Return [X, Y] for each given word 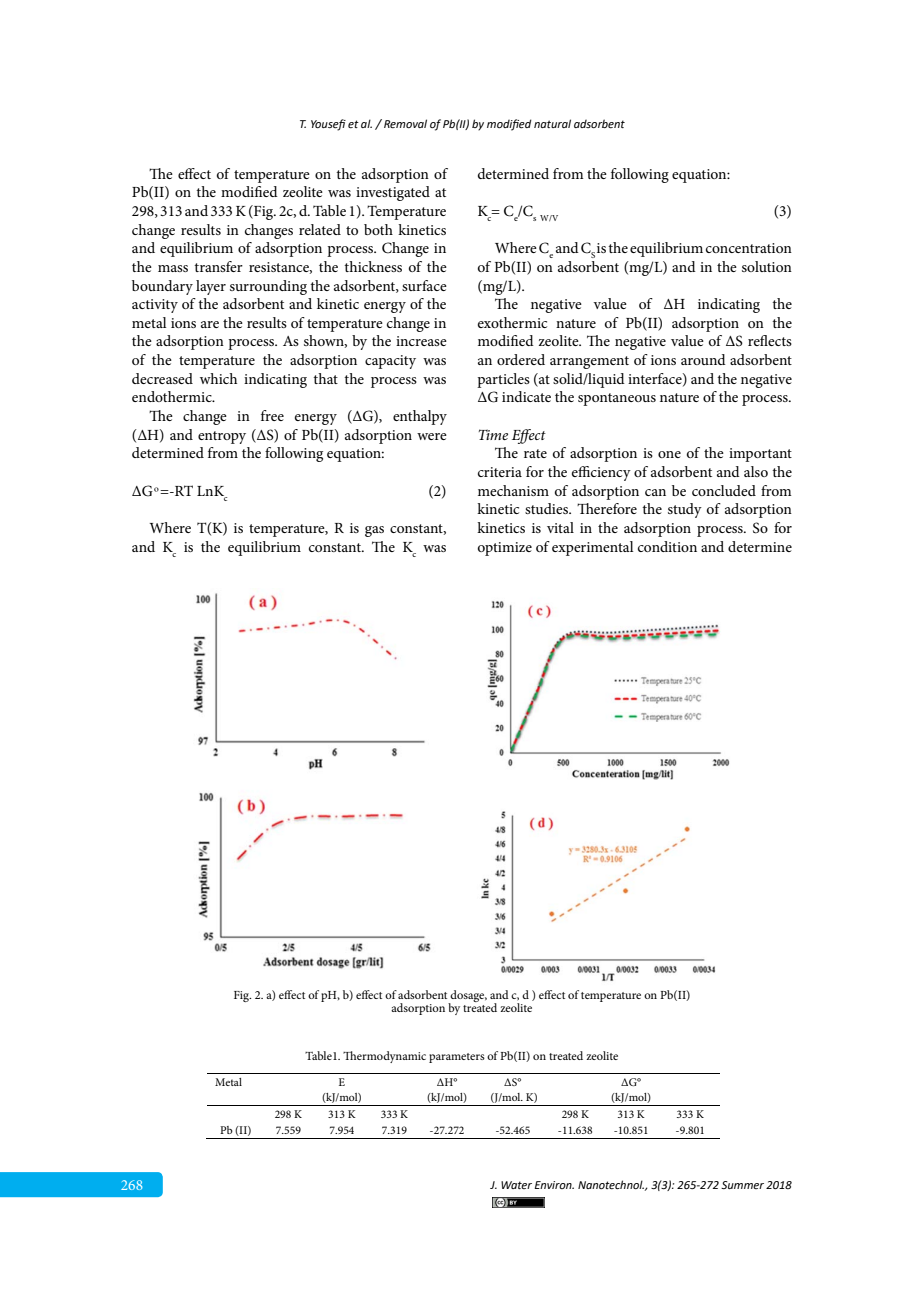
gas [374, 531]
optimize [505, 549]
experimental [592, 548]
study [685, 510]
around [703, 359]
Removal [405, 123]
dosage [468, 997]
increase [421, 341]
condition [667, 546]
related [320, 229]
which [218, 378]
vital [560, 527]
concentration [749, 248]
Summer [742, 1185]
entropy [222, 437]
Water [516, 1185]
